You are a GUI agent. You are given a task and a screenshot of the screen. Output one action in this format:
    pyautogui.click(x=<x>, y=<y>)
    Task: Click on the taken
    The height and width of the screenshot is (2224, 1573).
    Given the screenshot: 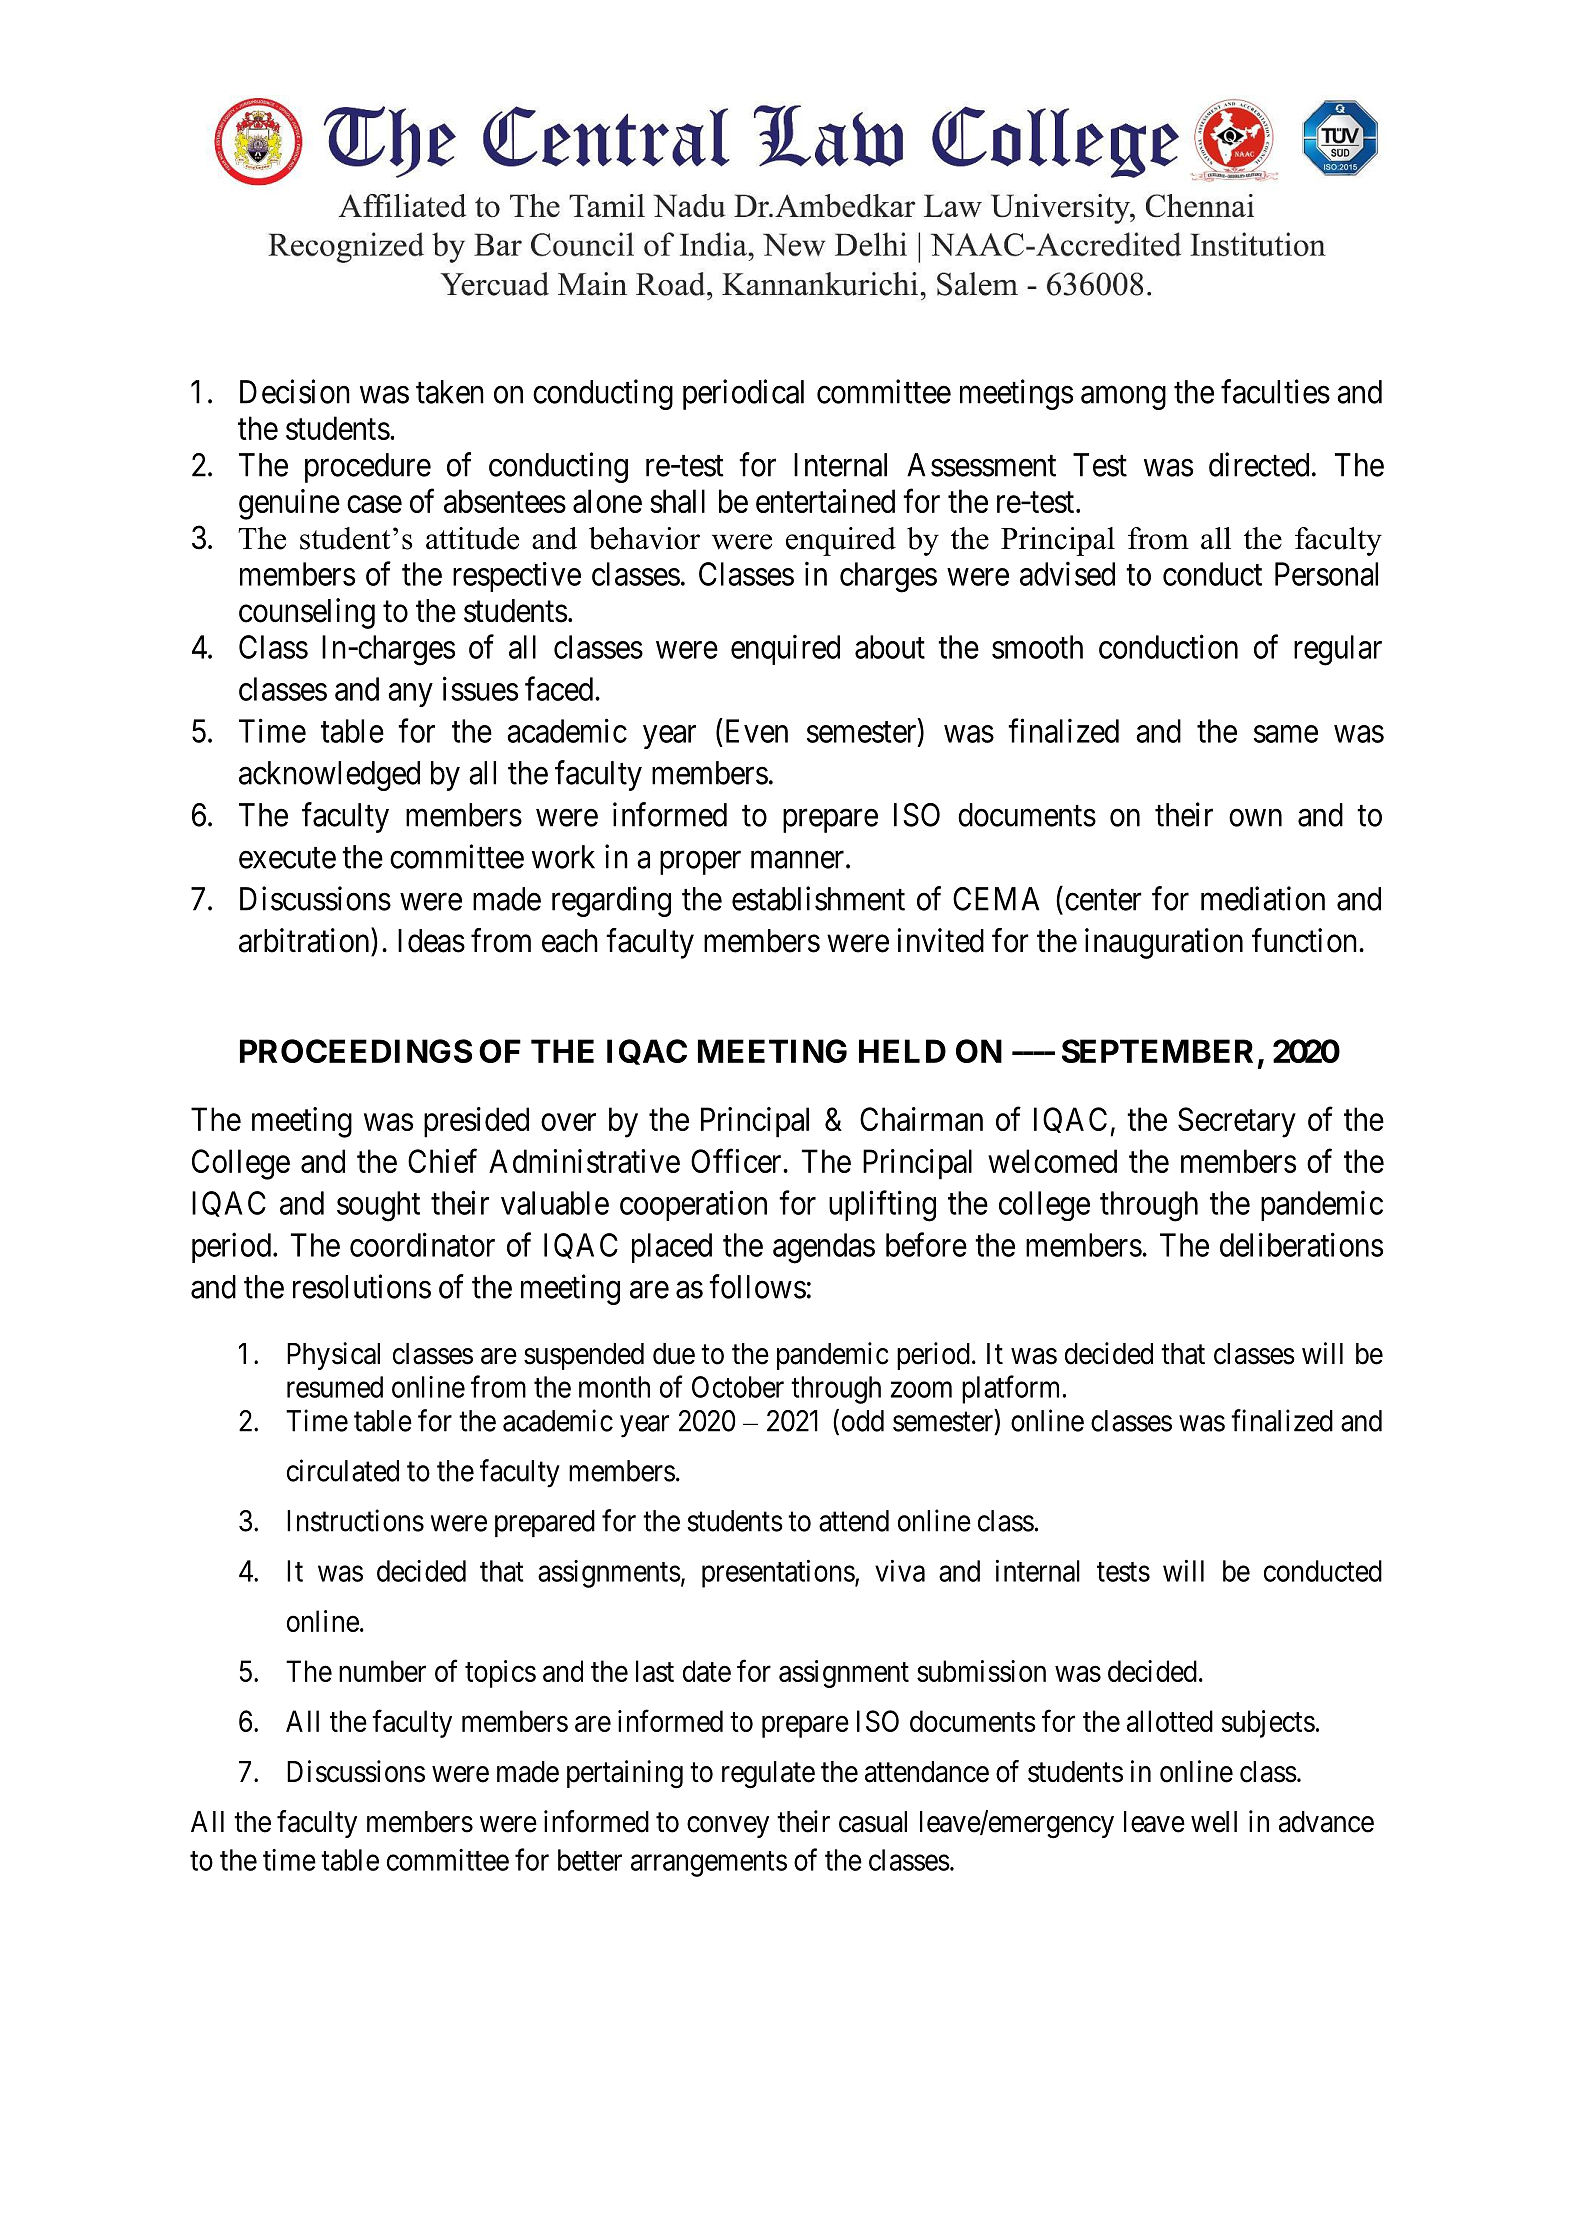 What is the action you would take?
    pyautogui.click(x=450, y=392)
